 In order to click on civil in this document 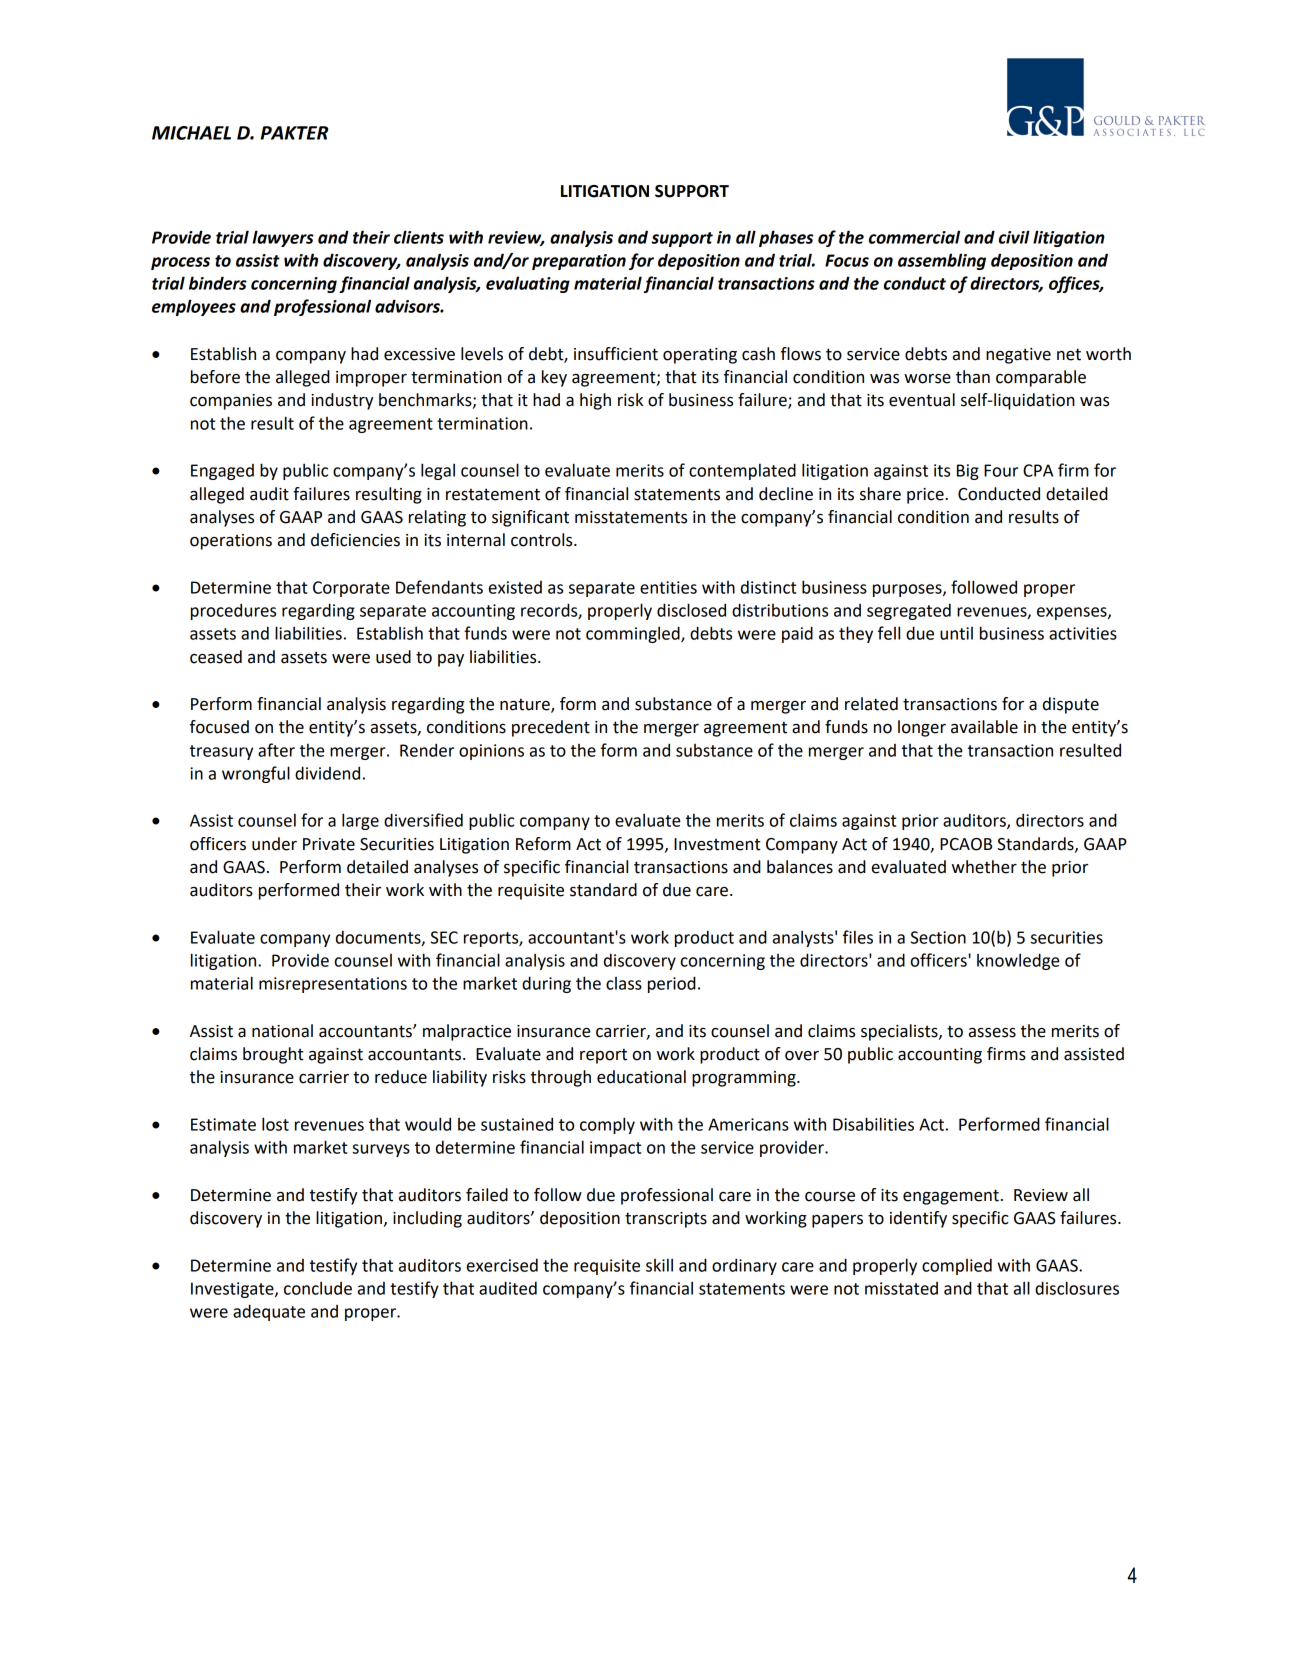, I will do `click(1014, 237)`.
